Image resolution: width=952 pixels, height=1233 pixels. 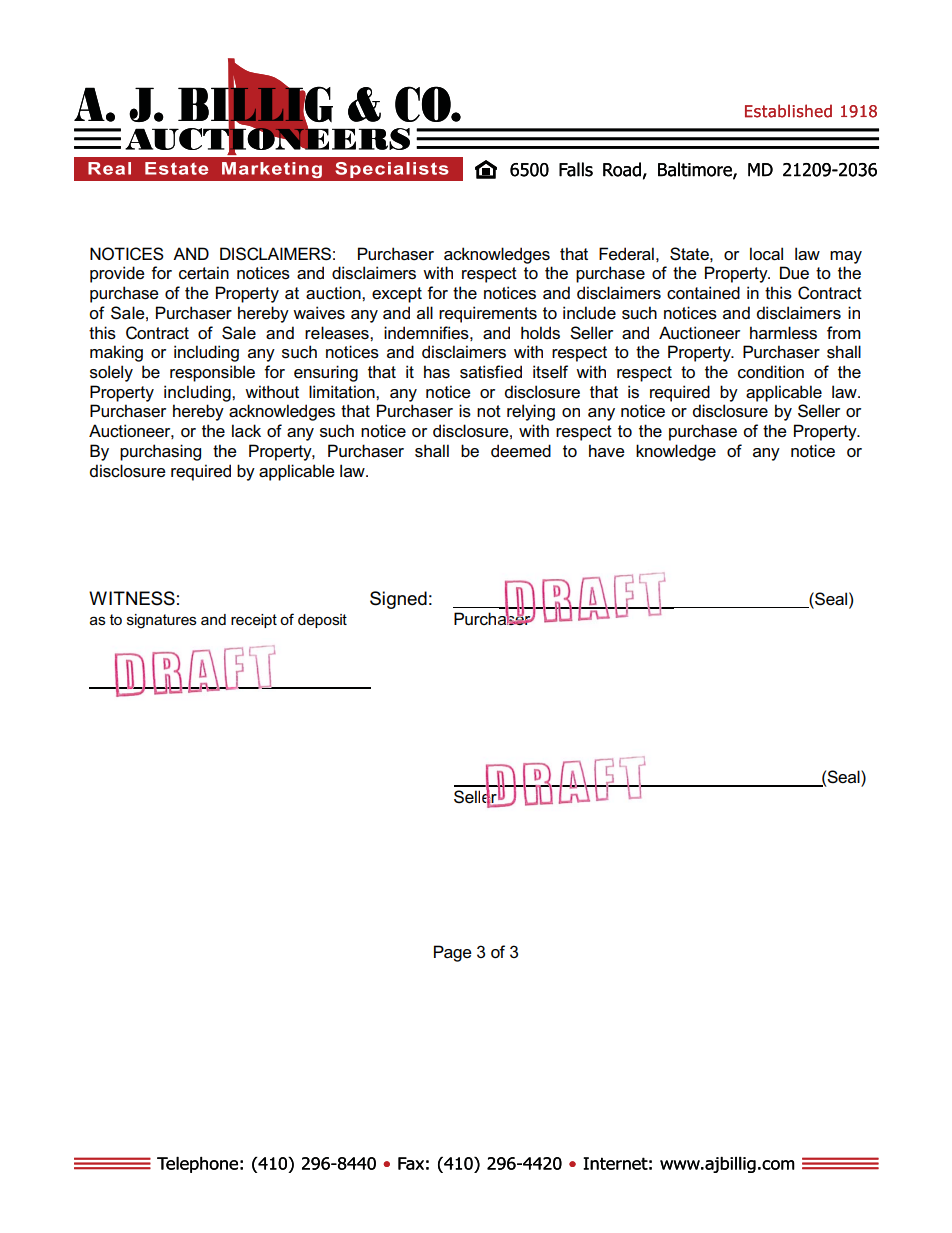 What do you see at coordinates (398, 600) in the document?
I see `Signed` at bounding box center [398, 600].
